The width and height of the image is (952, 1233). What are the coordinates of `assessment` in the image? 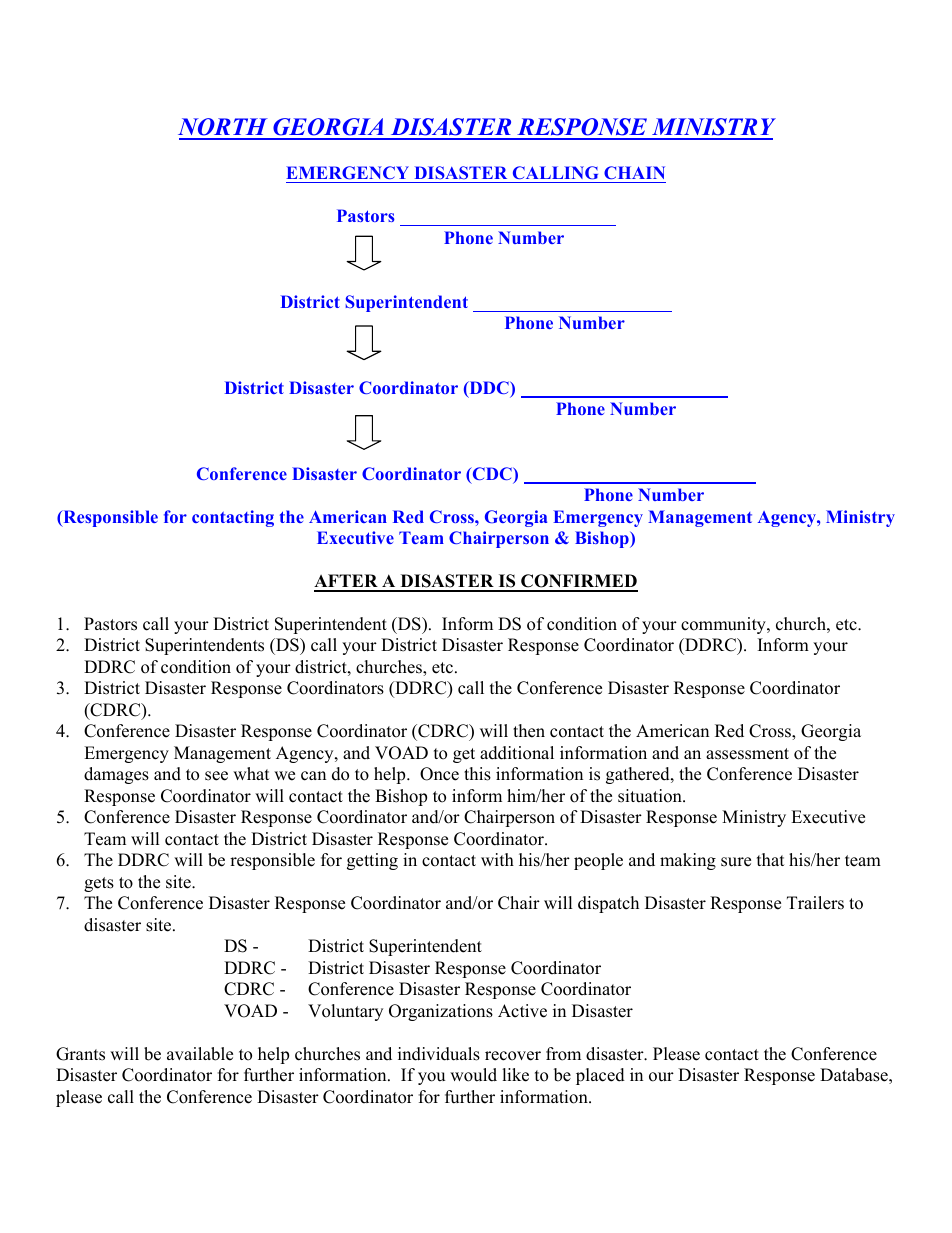 It's located at (747, 754).
